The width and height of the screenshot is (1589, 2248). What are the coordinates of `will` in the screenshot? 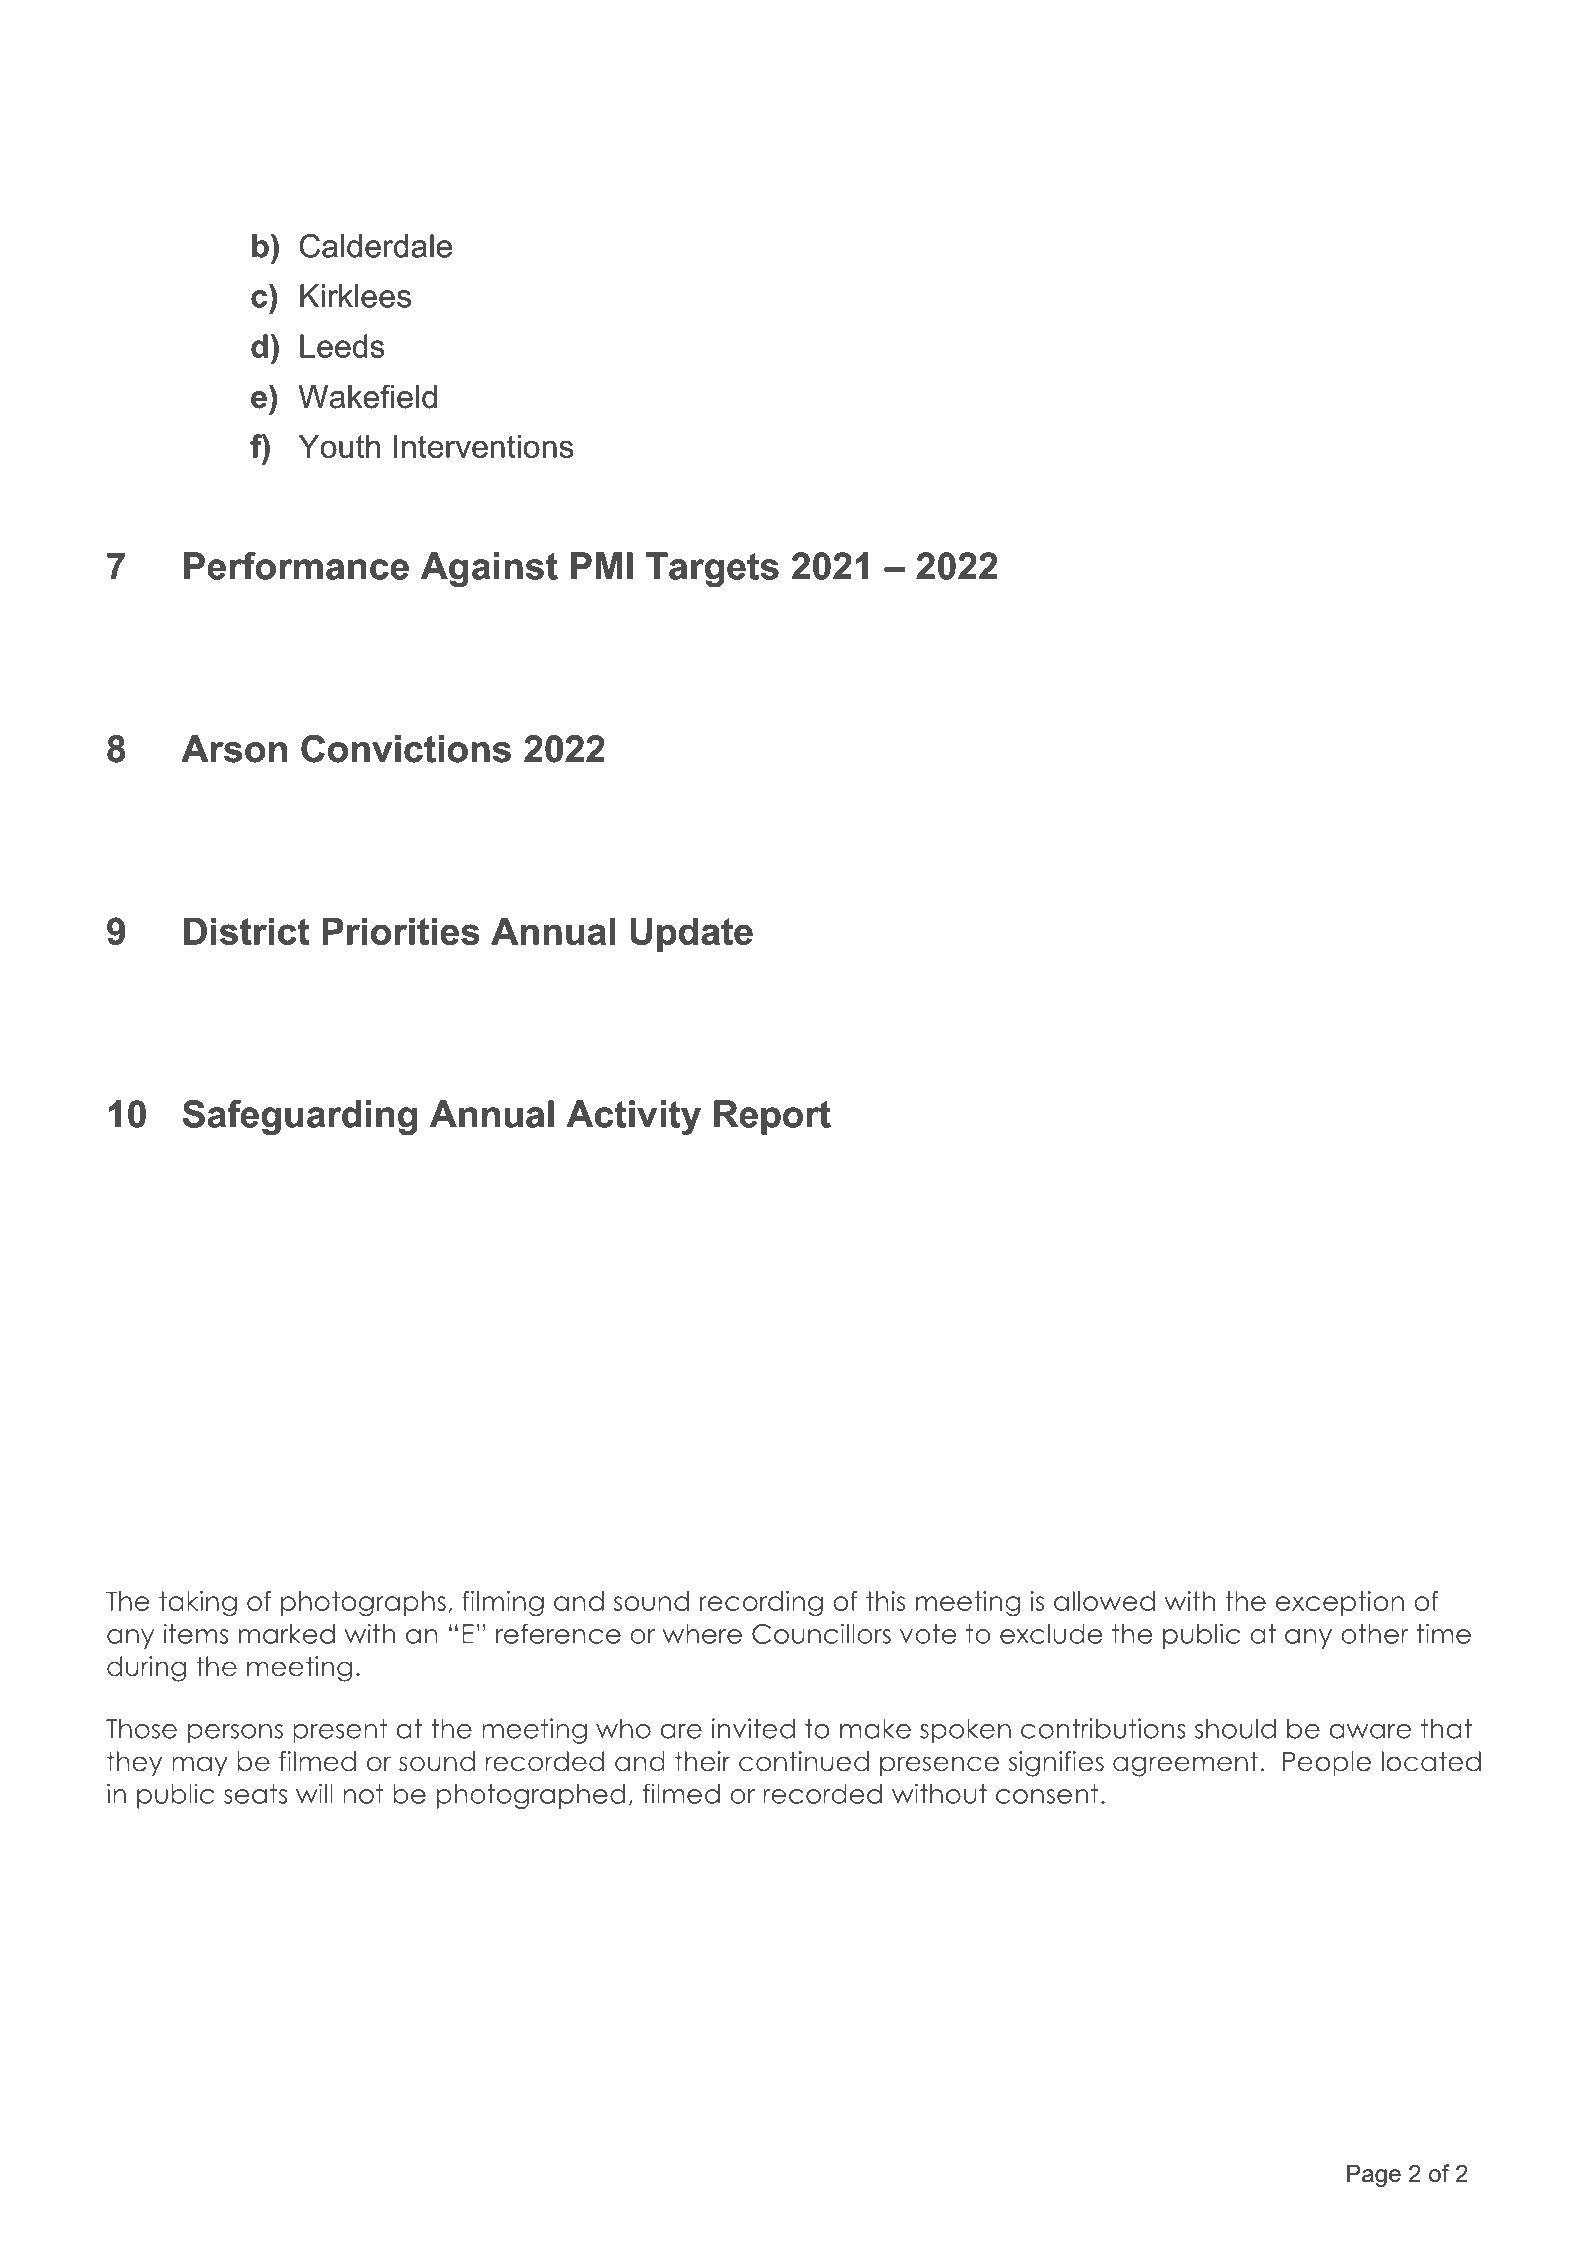 It's located at (314, 1793).
